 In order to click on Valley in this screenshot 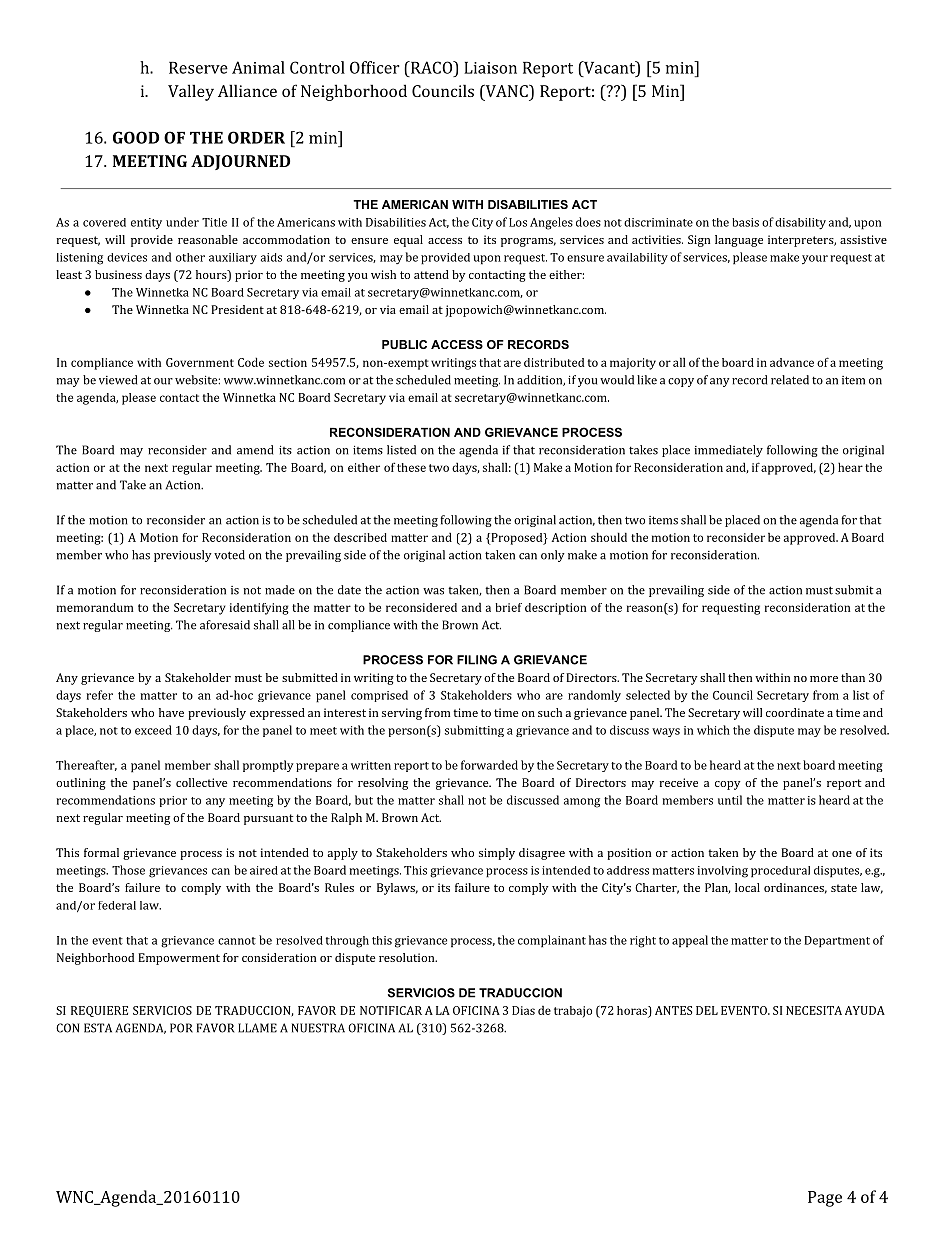, I will do `click(191, 92)`.
